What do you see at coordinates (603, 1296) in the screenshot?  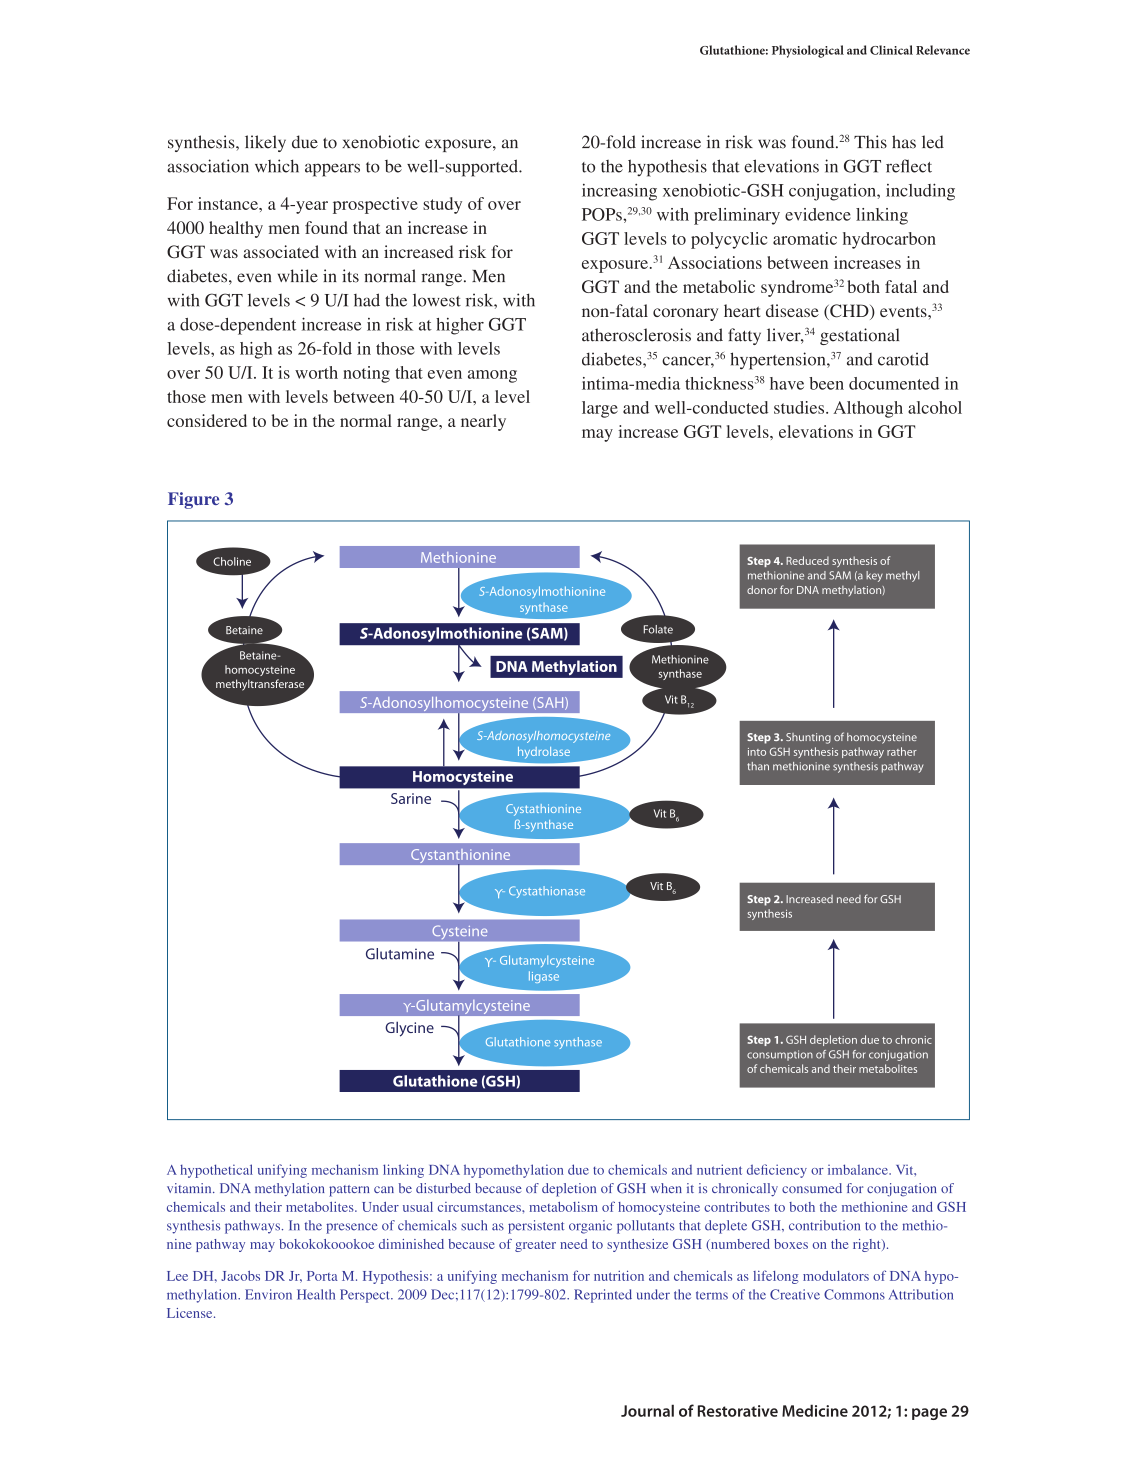 I see `Reprinted` at bounding box center [603, 1296].
